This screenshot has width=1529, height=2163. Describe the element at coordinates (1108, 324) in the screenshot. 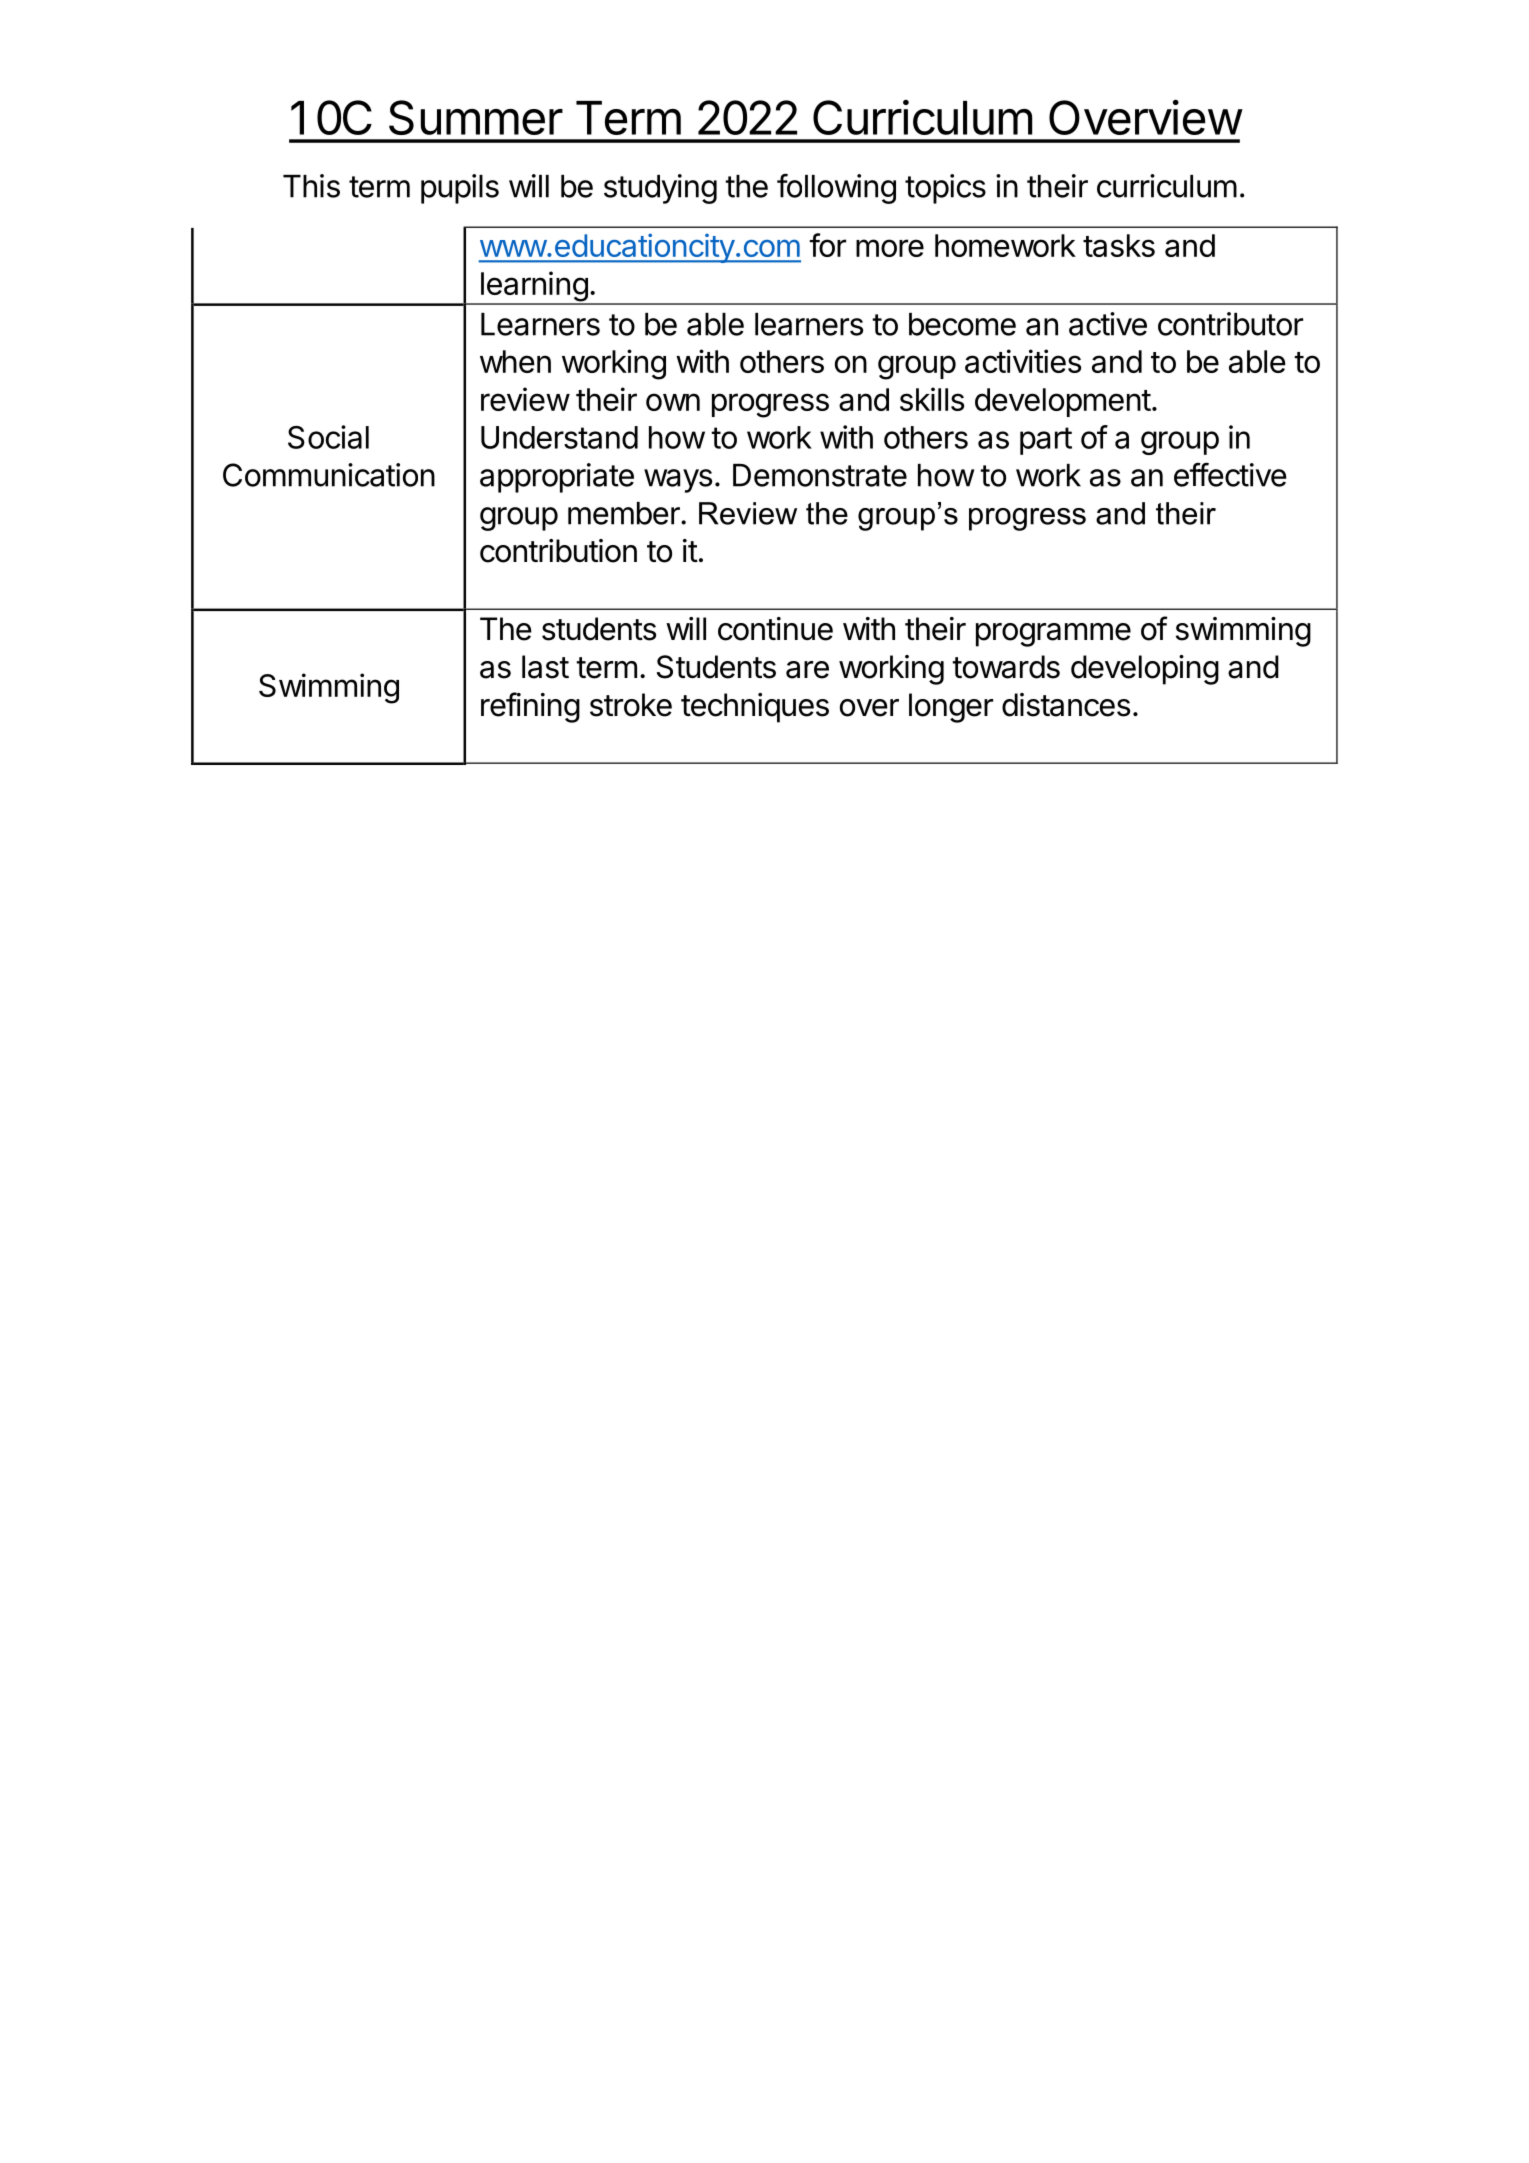

I see `active` at that location.
